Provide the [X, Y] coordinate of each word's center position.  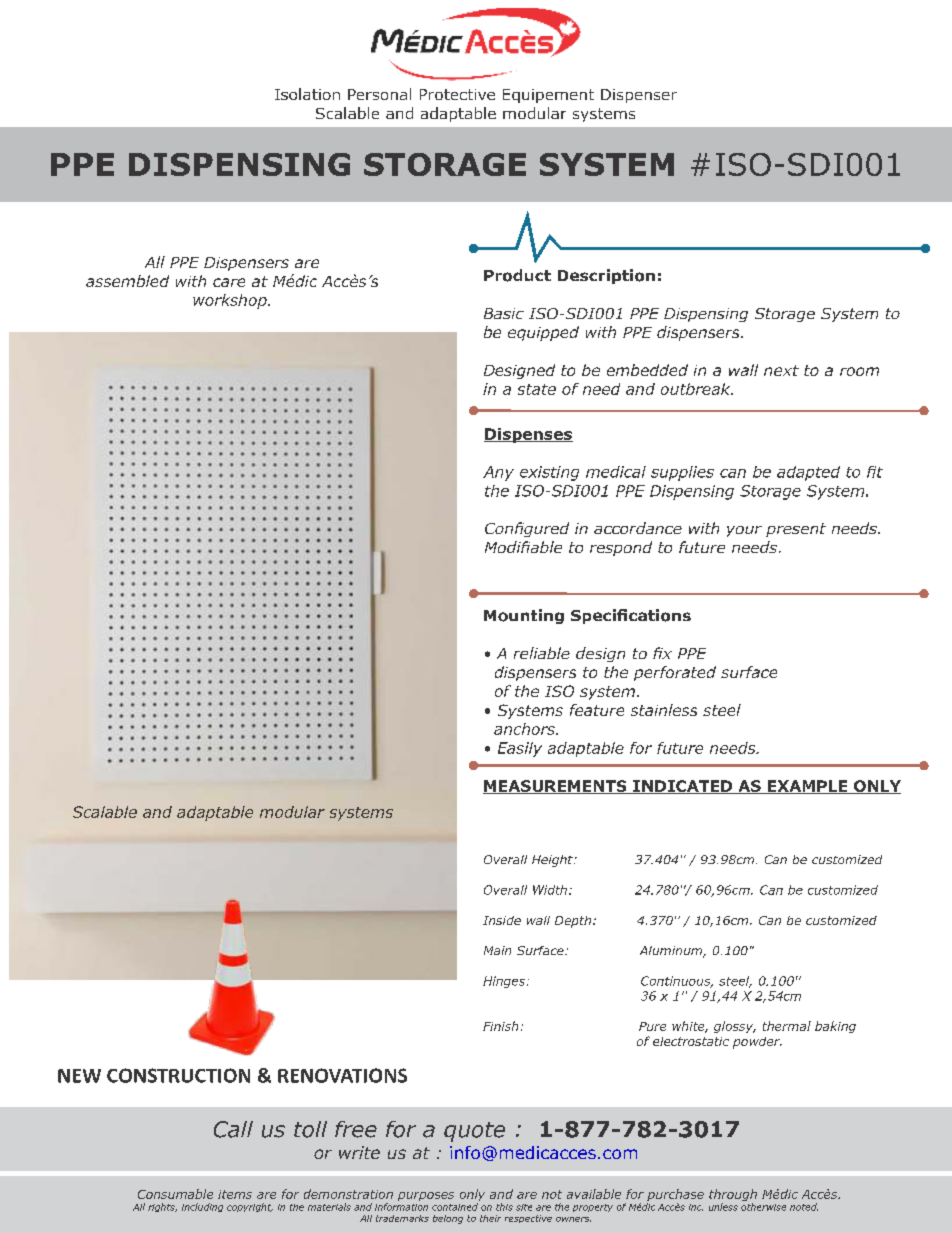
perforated [675, 673]
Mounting [524, 616]
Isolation [307, 94]
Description [606, 276]
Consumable [175, 1194]
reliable [542, 653]
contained [455, 1207]
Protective [457, 94]
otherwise [763, 1207]
